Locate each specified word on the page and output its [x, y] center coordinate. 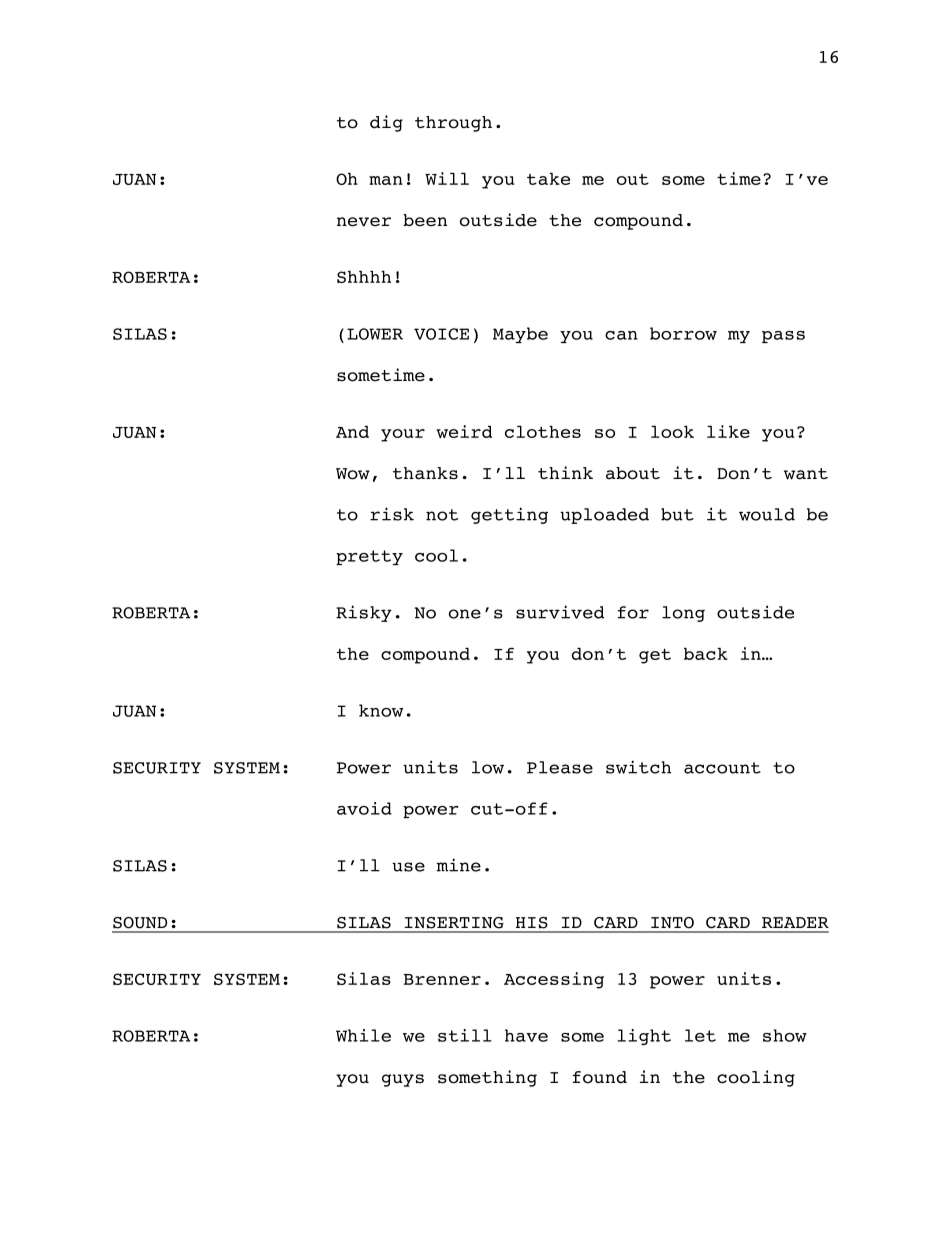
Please [560, 767]
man [386, 180]
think [565, 472]
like [728, 431]
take [548, 178]
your [403, 435]
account [722, 768]
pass [783, 337]
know [381, 710]
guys [403, 1080]
